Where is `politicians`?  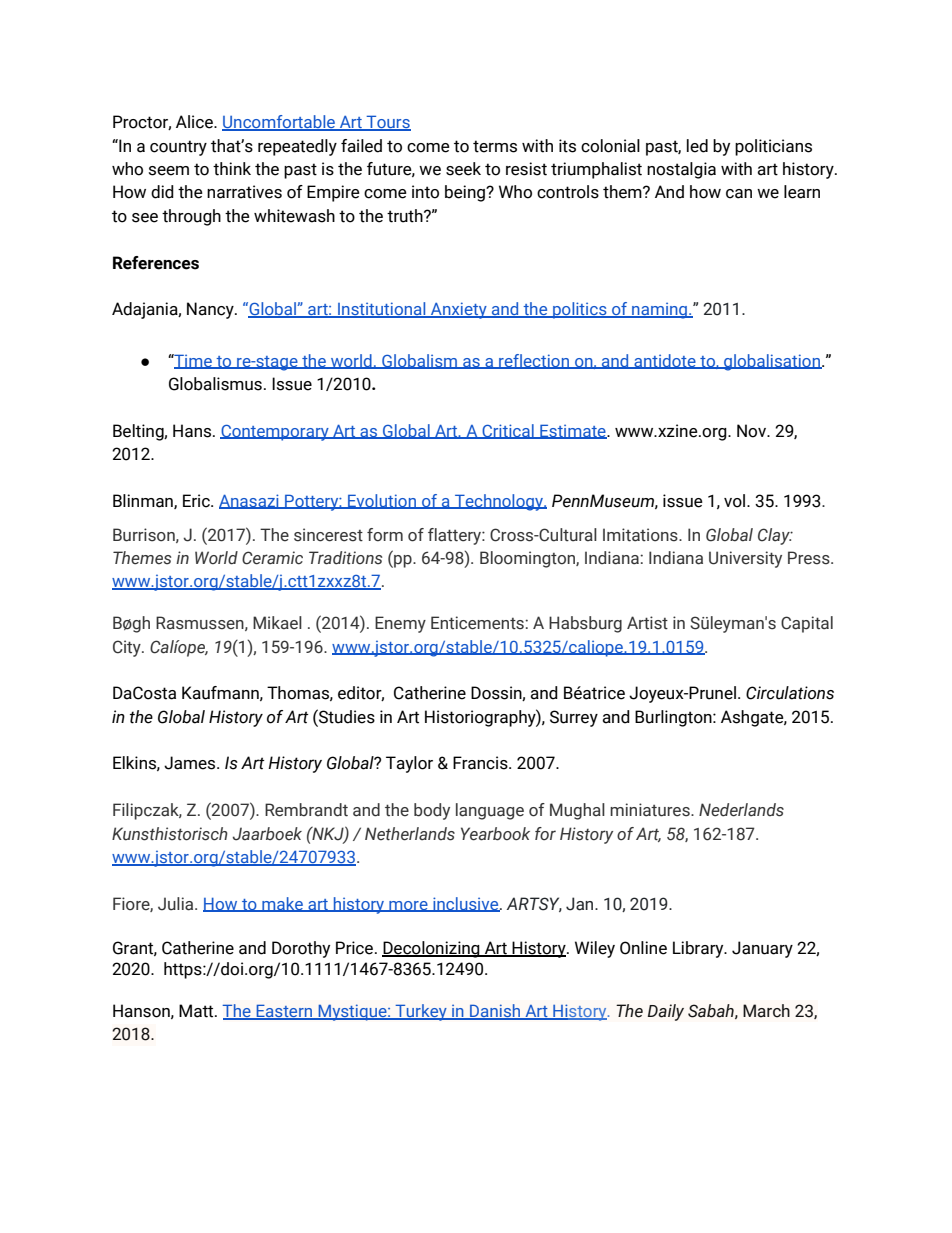 politicians is located at coordinates (773, 147).
